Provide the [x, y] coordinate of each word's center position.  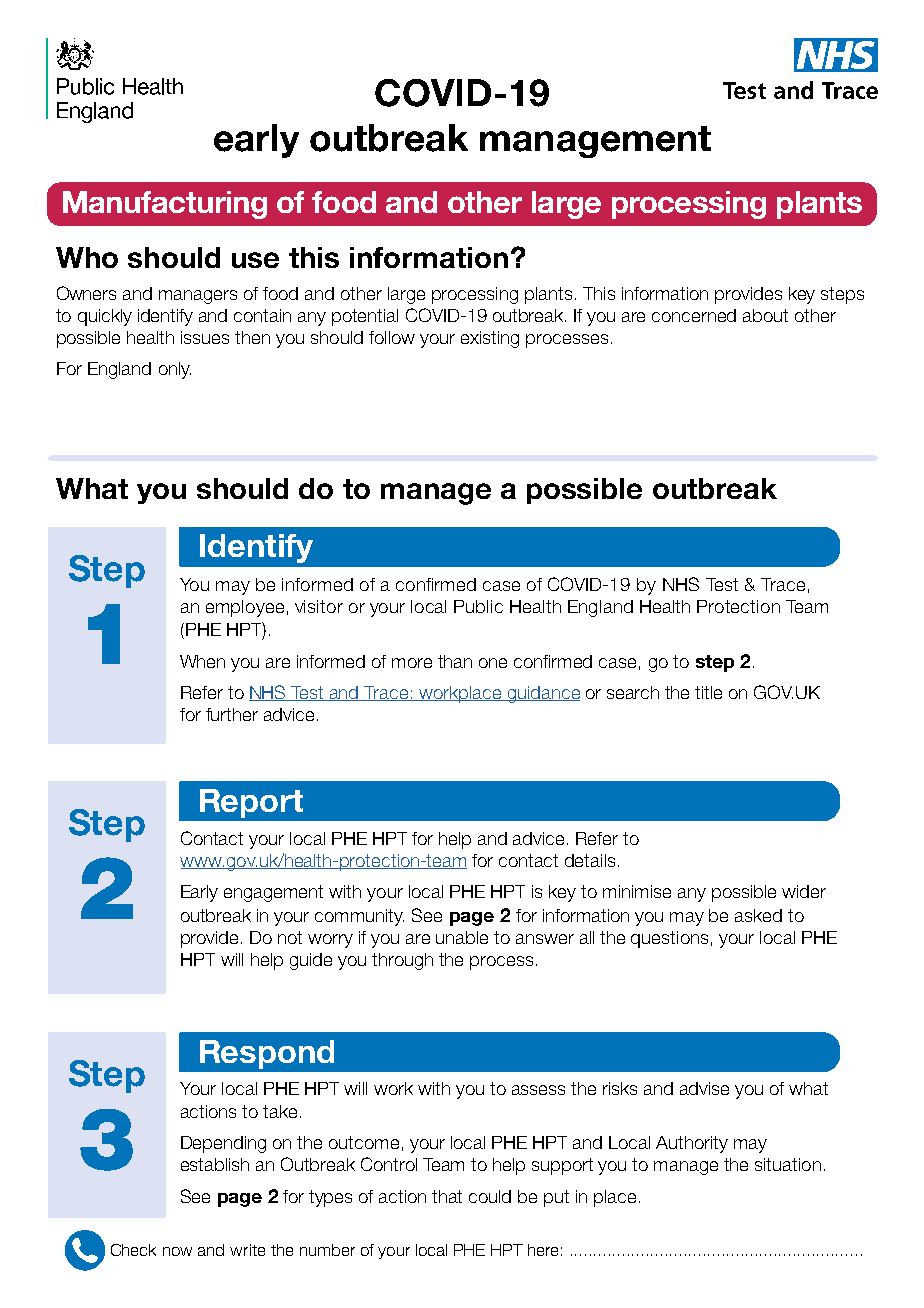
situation [788, 1164]
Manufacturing [165, 205]
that [447, 1196]
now [177, 1251]
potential [365, 317]
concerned [694, 315]
